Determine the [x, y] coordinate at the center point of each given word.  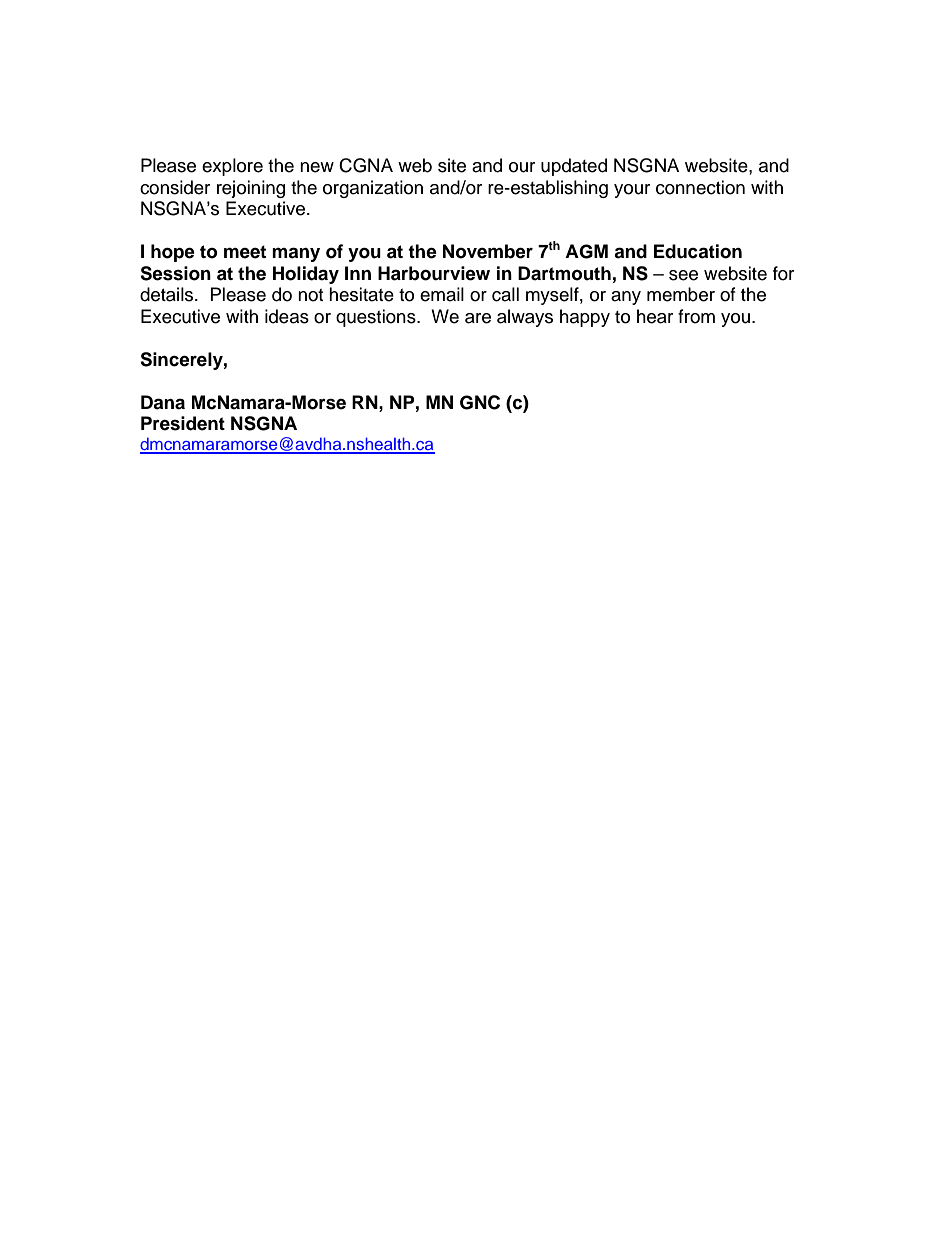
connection [700, 187]
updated [574, 167]
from [696, 316]
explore [232, 167]
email [442, 294]
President [183, 423]
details [168, 294]
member [681, 294]
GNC [480, 402]
